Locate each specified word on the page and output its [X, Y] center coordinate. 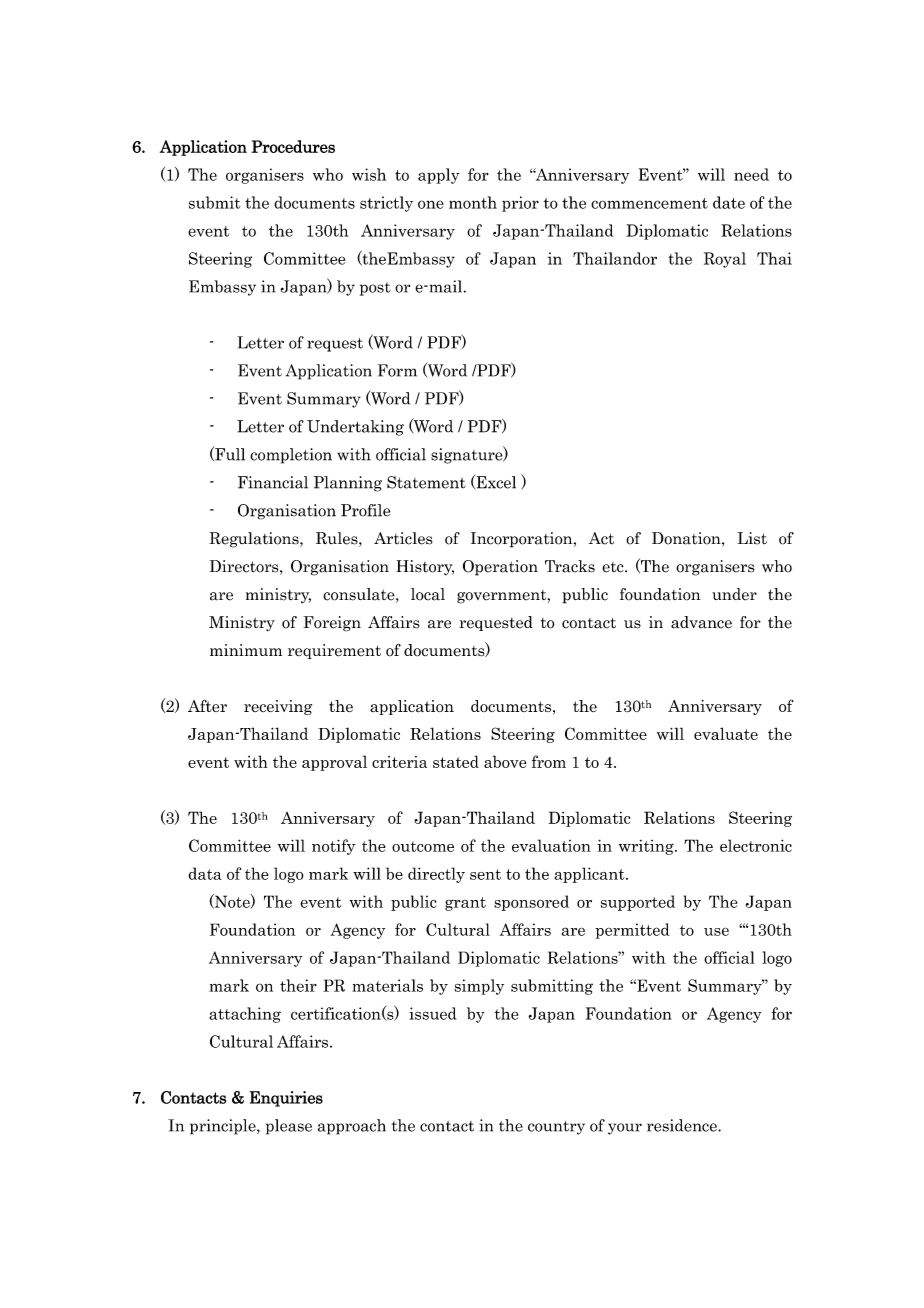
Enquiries [286, 1099]
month [473, 202]
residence [683, 1125]
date [729, 202]
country [556, 1128]
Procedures [293, 146]
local [428, 594]
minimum [246, 650]
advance [701, 622]
